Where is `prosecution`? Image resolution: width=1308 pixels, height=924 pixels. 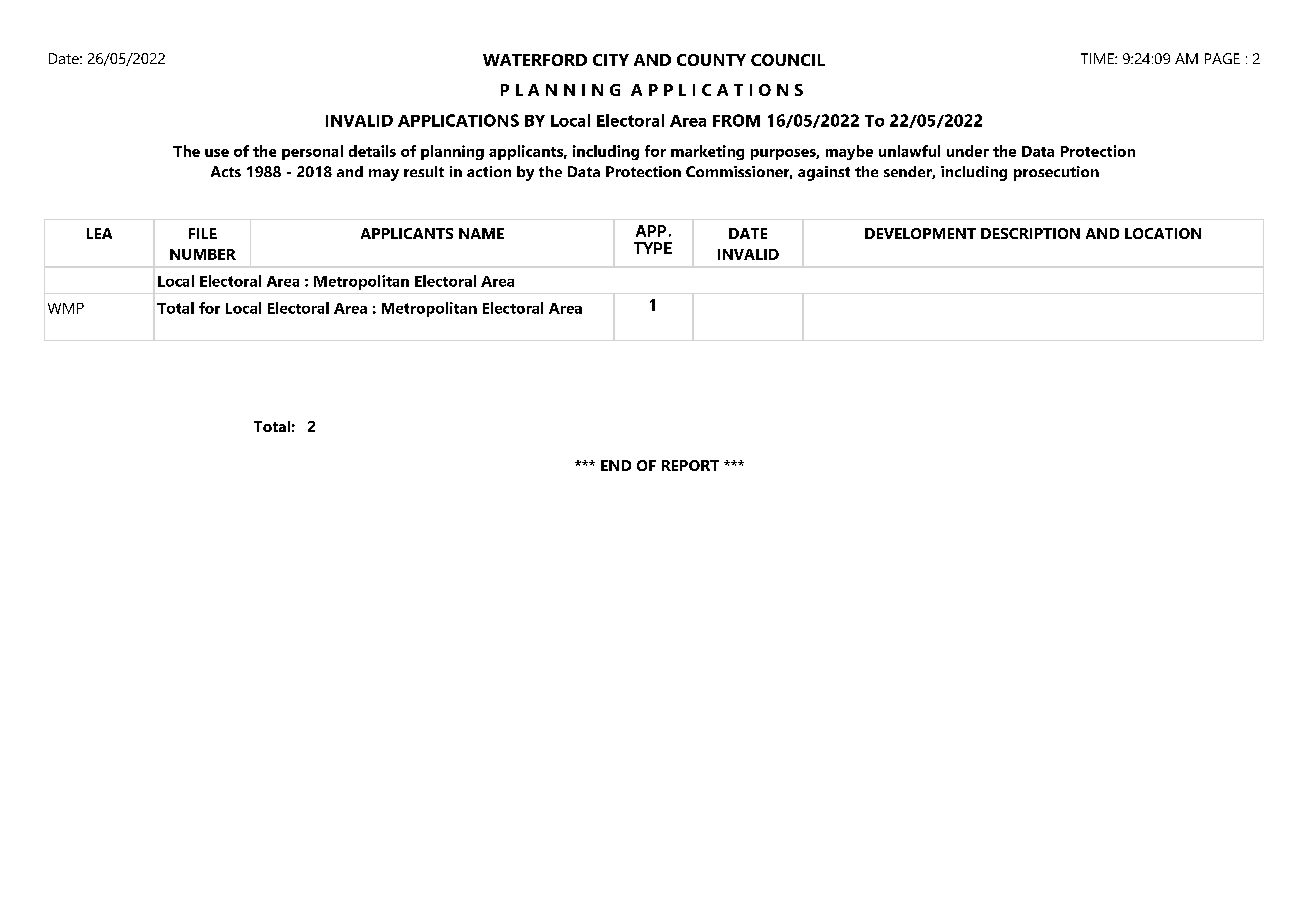
prosecution is located at coordinates (1056, 173).
